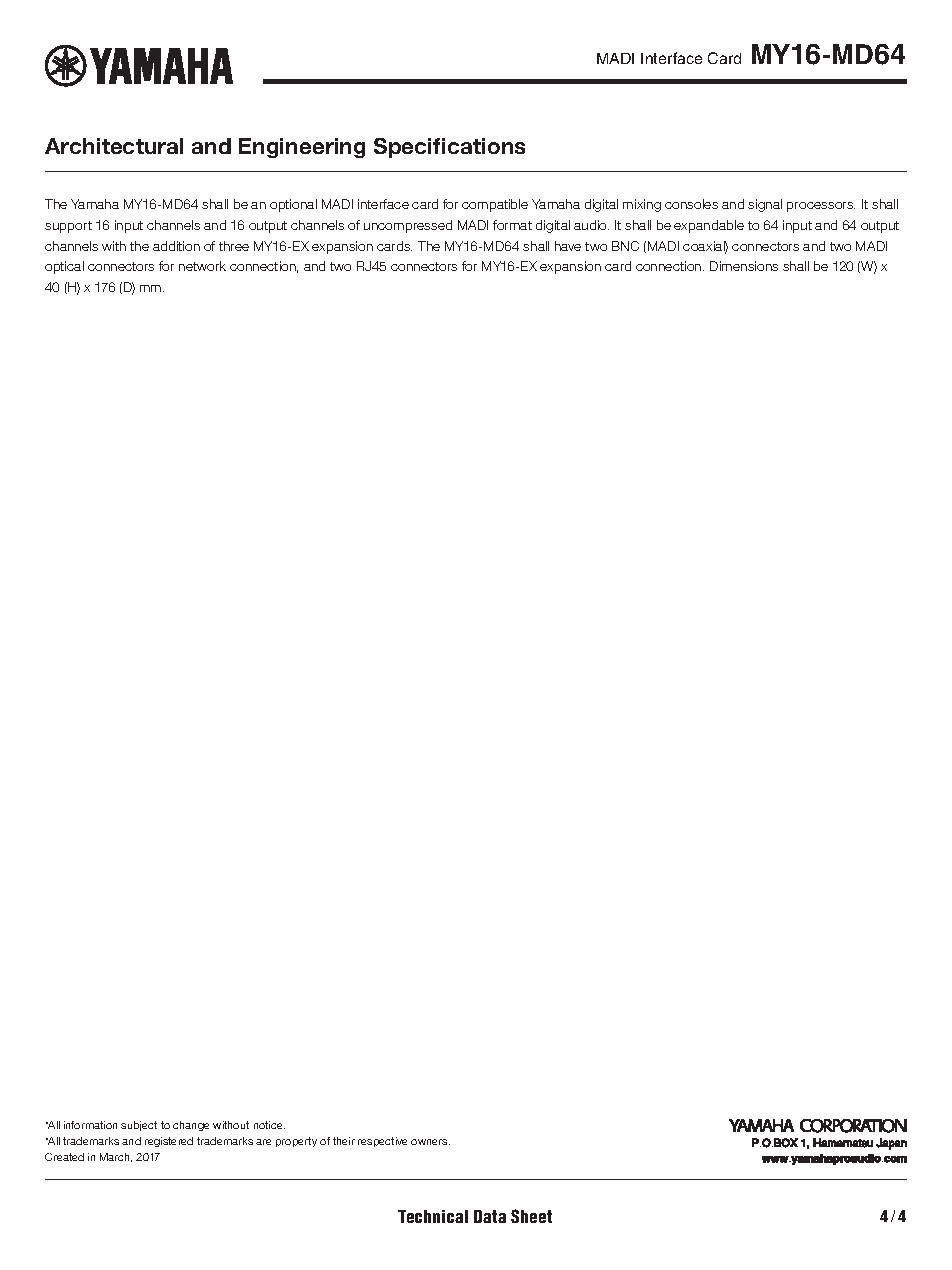 The height and width of the page is (1270, 952). What do you see at coordinates (430, 1142) in the page?
I see `owners` at bounding box center [430, 1142].
